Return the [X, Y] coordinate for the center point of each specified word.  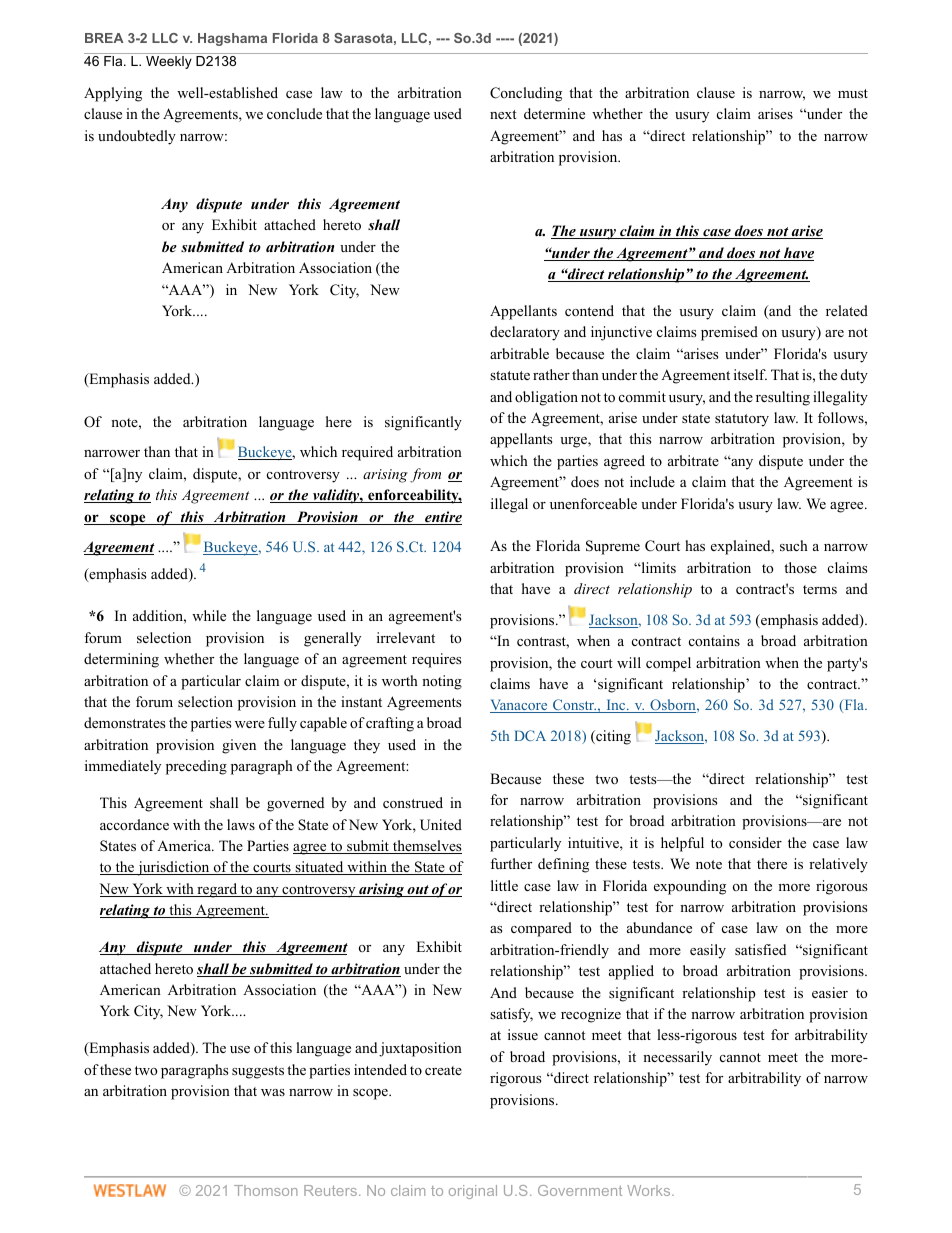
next [503, 114]
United [441, 825]
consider [755, 843]
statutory [742, 420]
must [853, 93]
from [425, 475]
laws [241, 824]
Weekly [169, 62]
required [367, 453]
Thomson [266, 1190]
